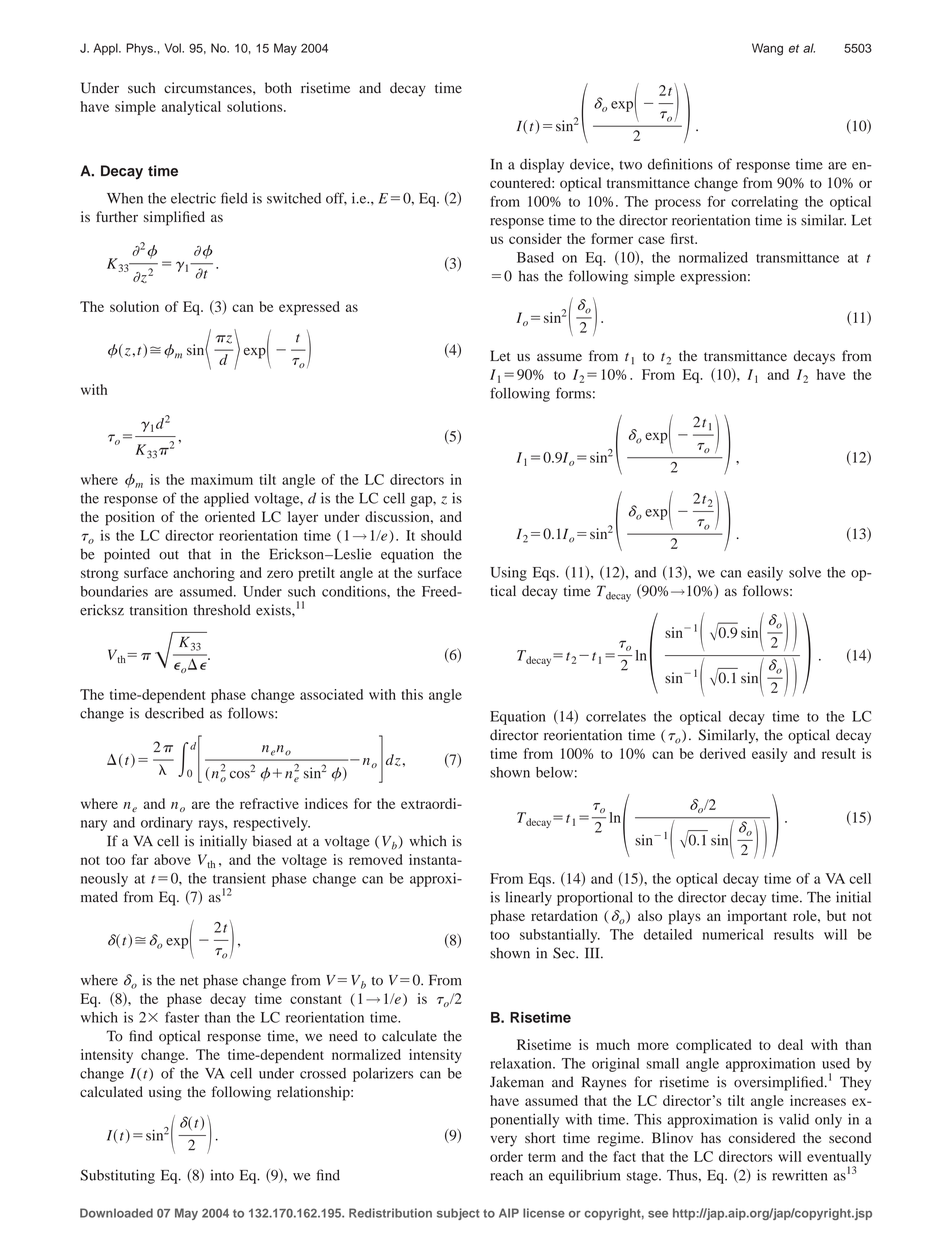 This screenshot has height=1233, width=952. What do you see at coordinates (222, 1175) in the screenshot?
I see `into` at bounding box center [222, 1175].
